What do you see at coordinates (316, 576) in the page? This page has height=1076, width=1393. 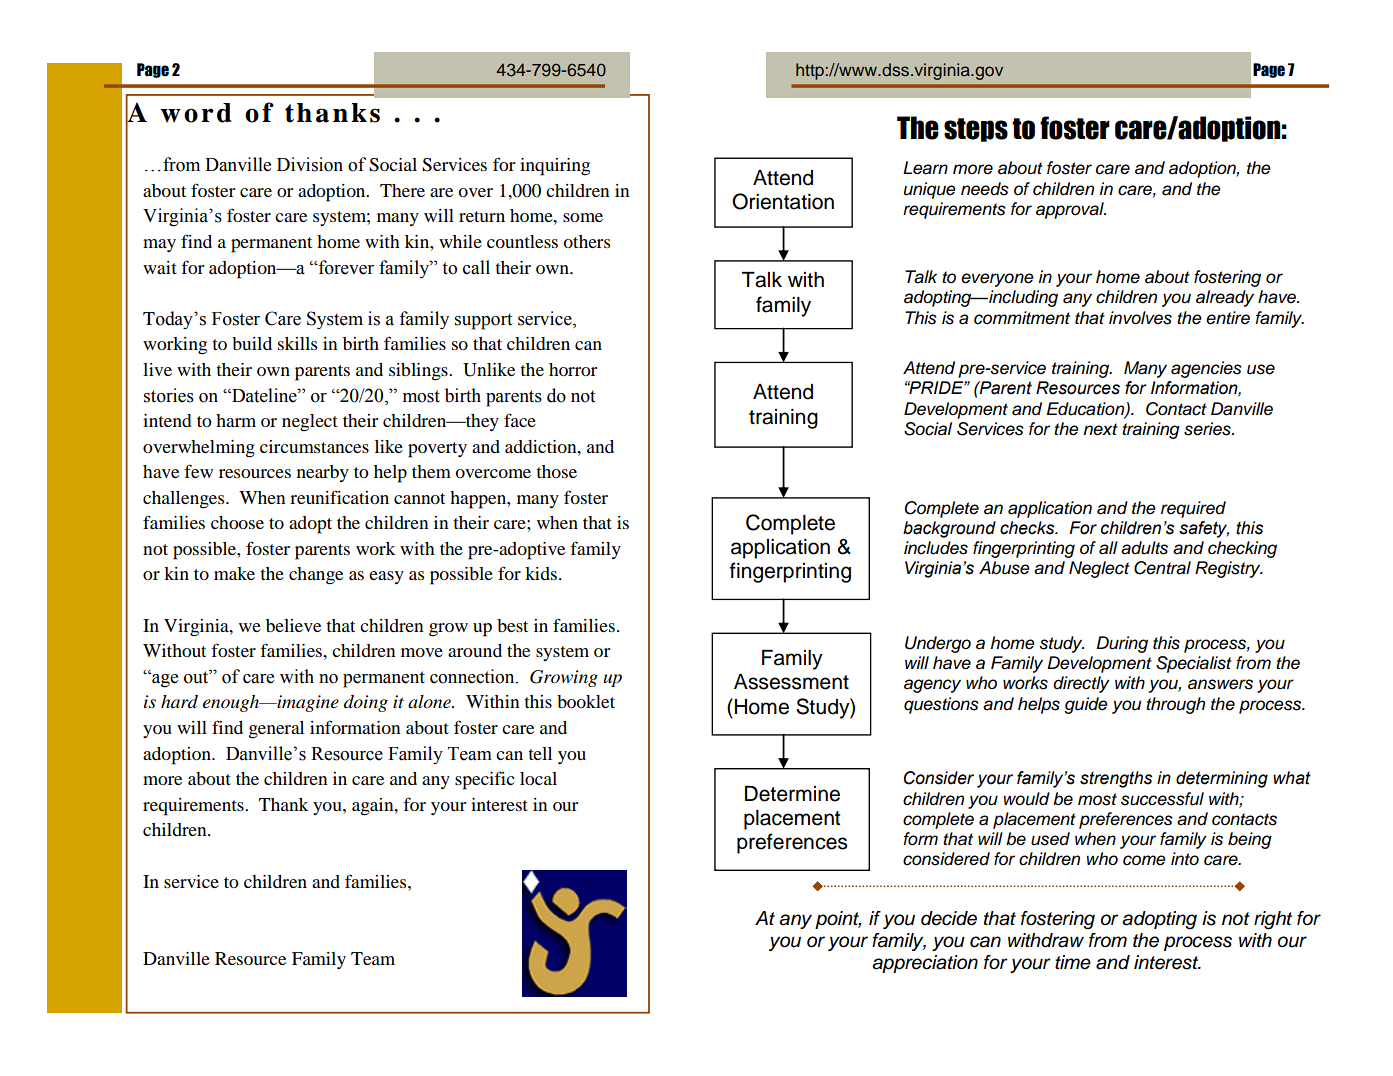 I see `change` at bounding box center [316, 576].
